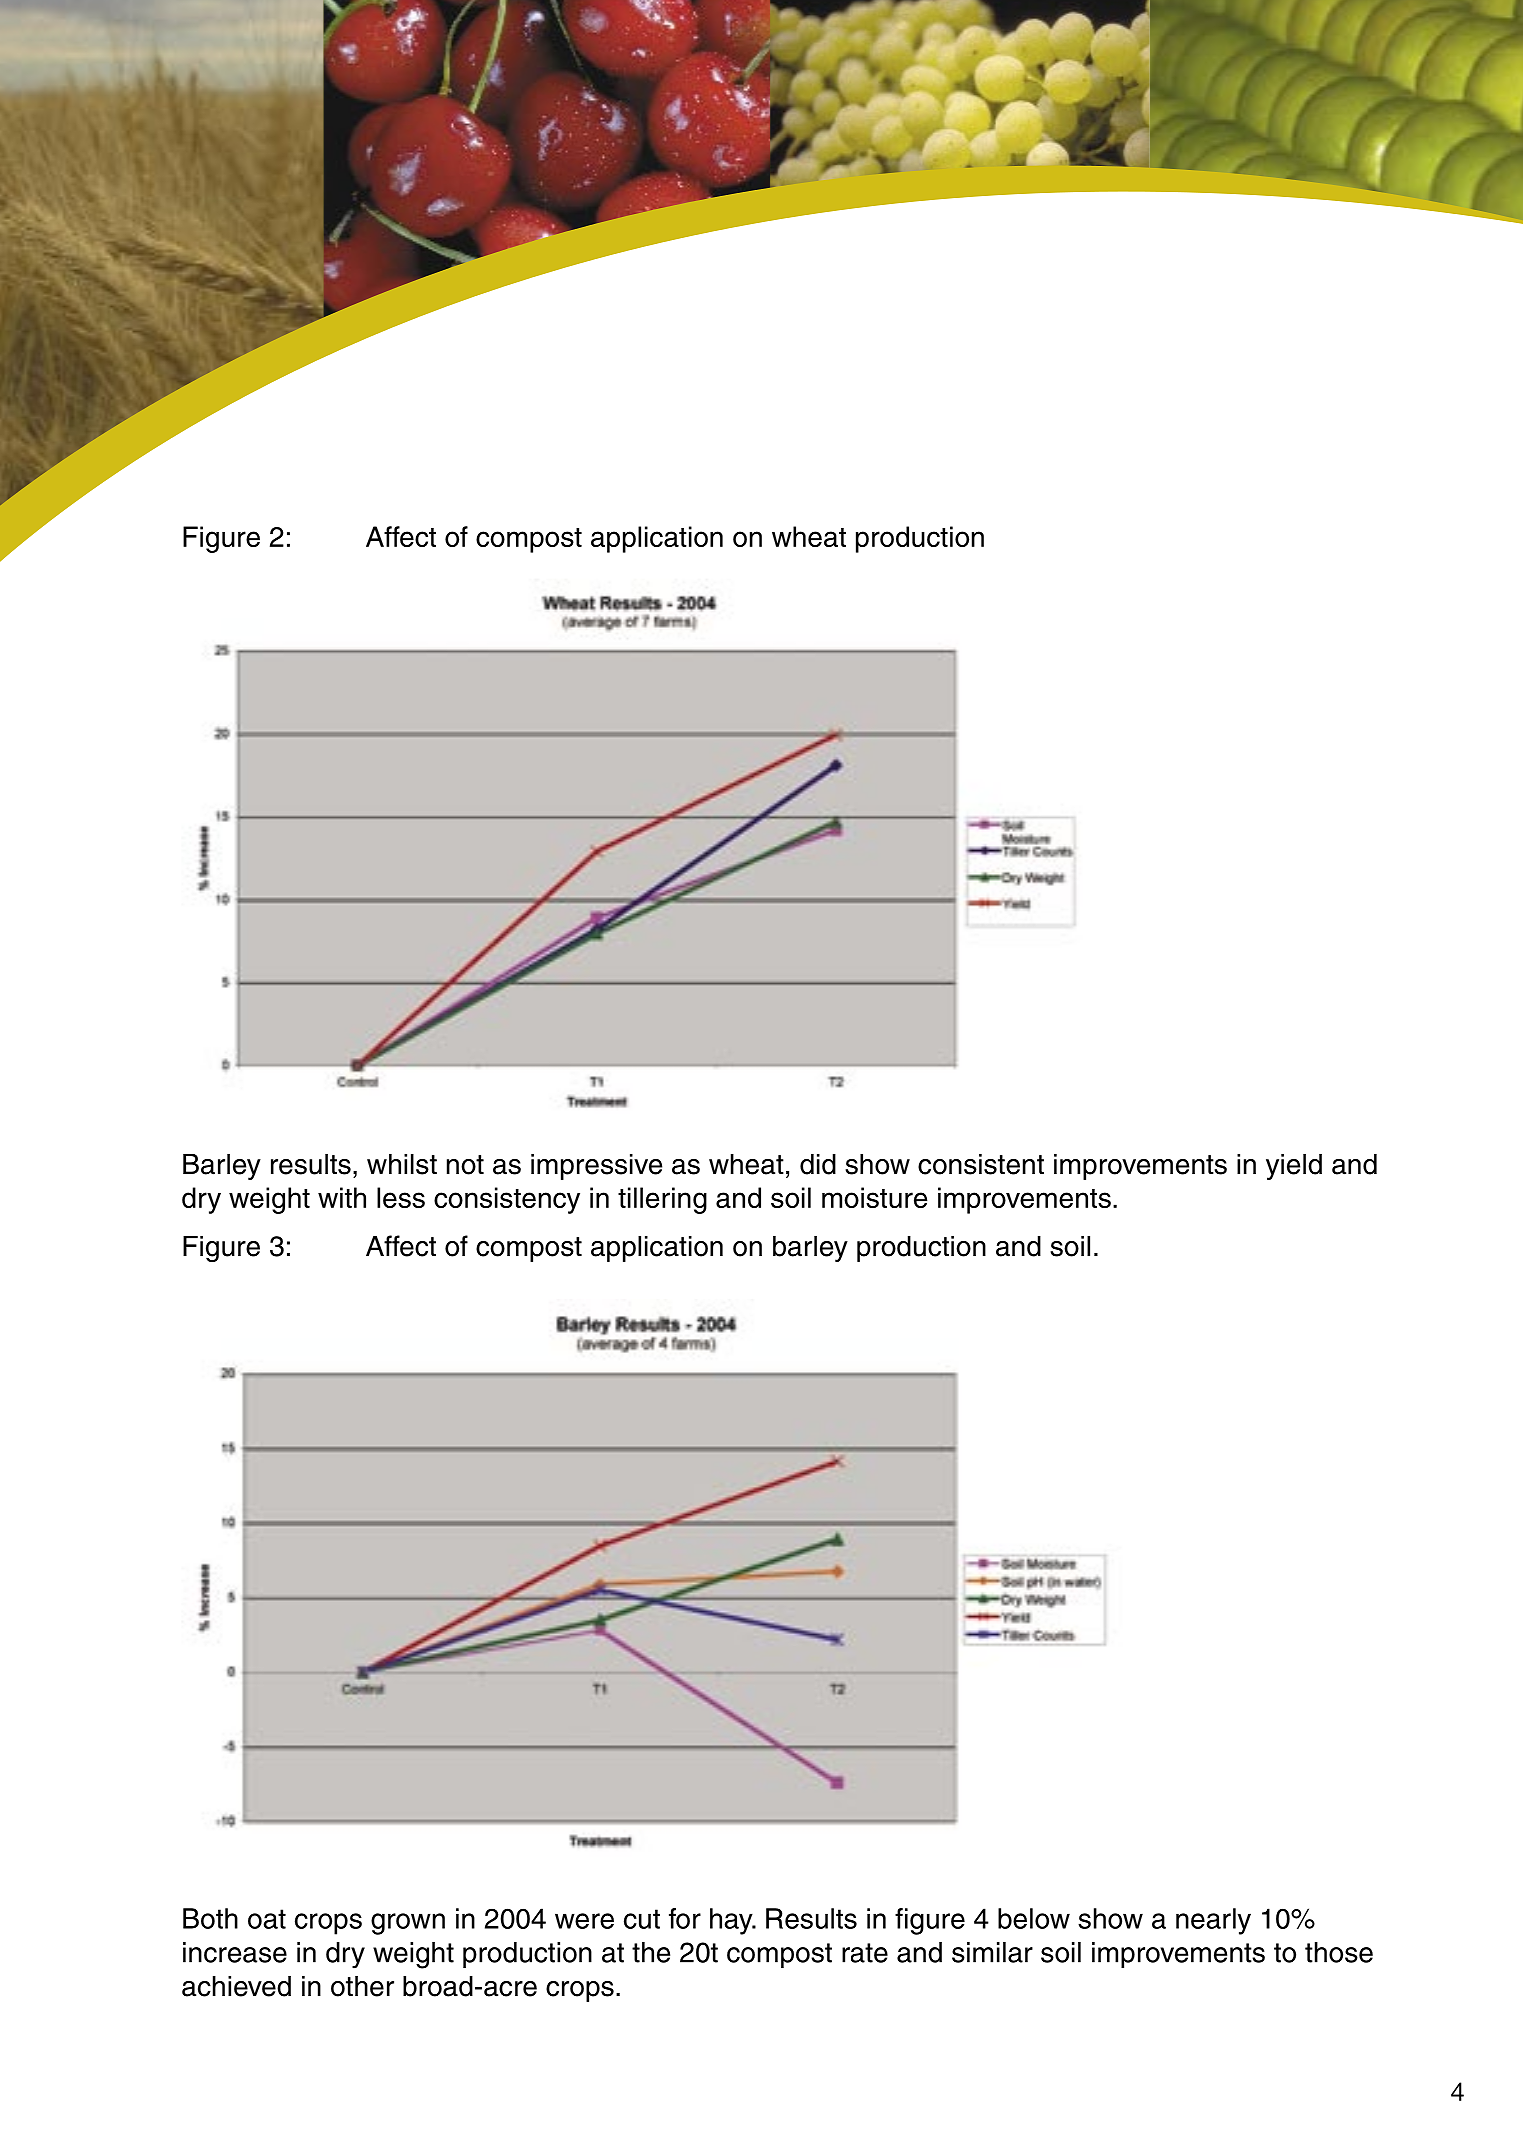  I want to click on tillering, so click(662, 1200).
